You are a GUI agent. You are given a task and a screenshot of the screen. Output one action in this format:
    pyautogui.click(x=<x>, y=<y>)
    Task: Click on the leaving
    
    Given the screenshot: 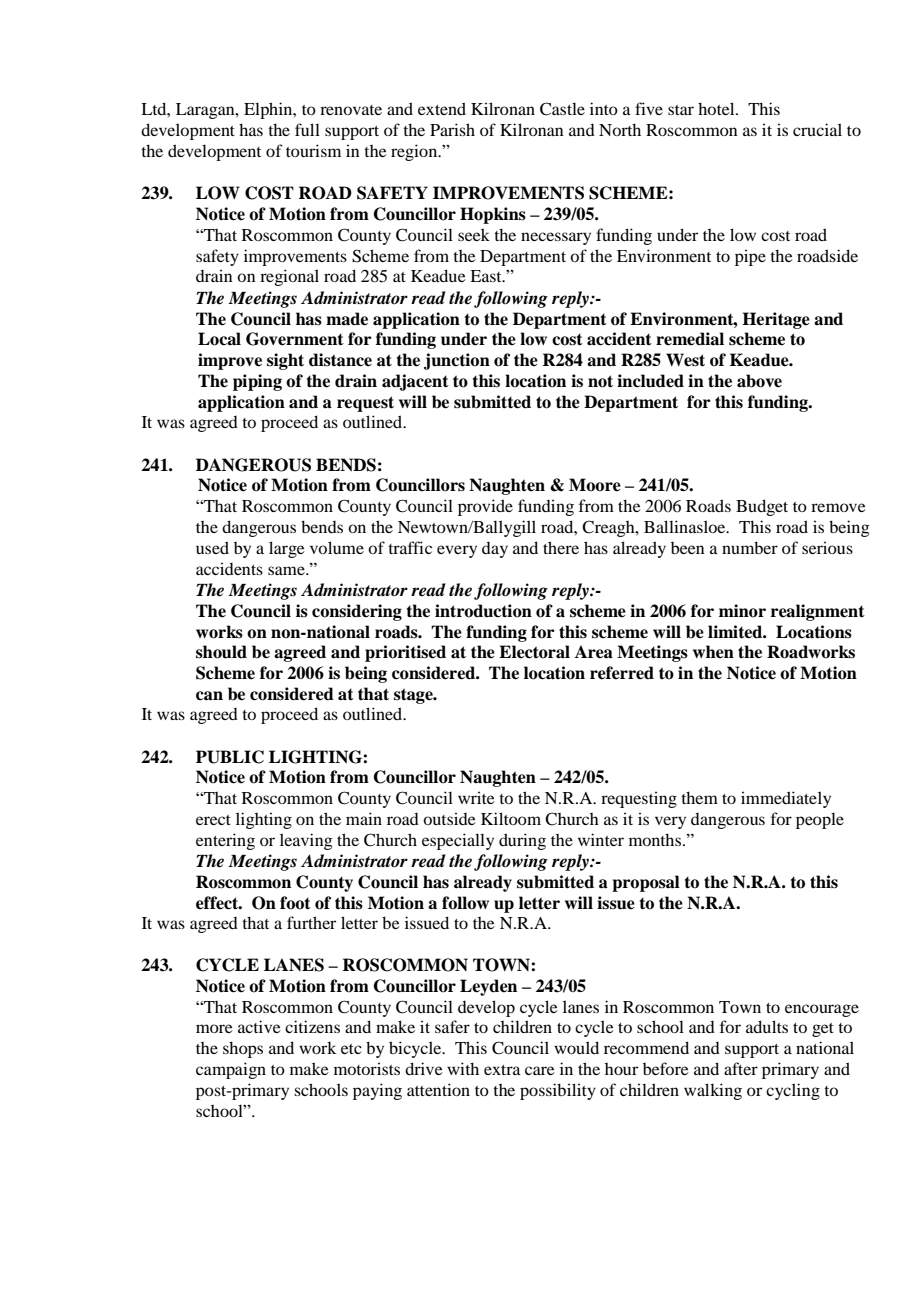 What is the action you would take?
    pyautogui.click(x=306, y=841)
